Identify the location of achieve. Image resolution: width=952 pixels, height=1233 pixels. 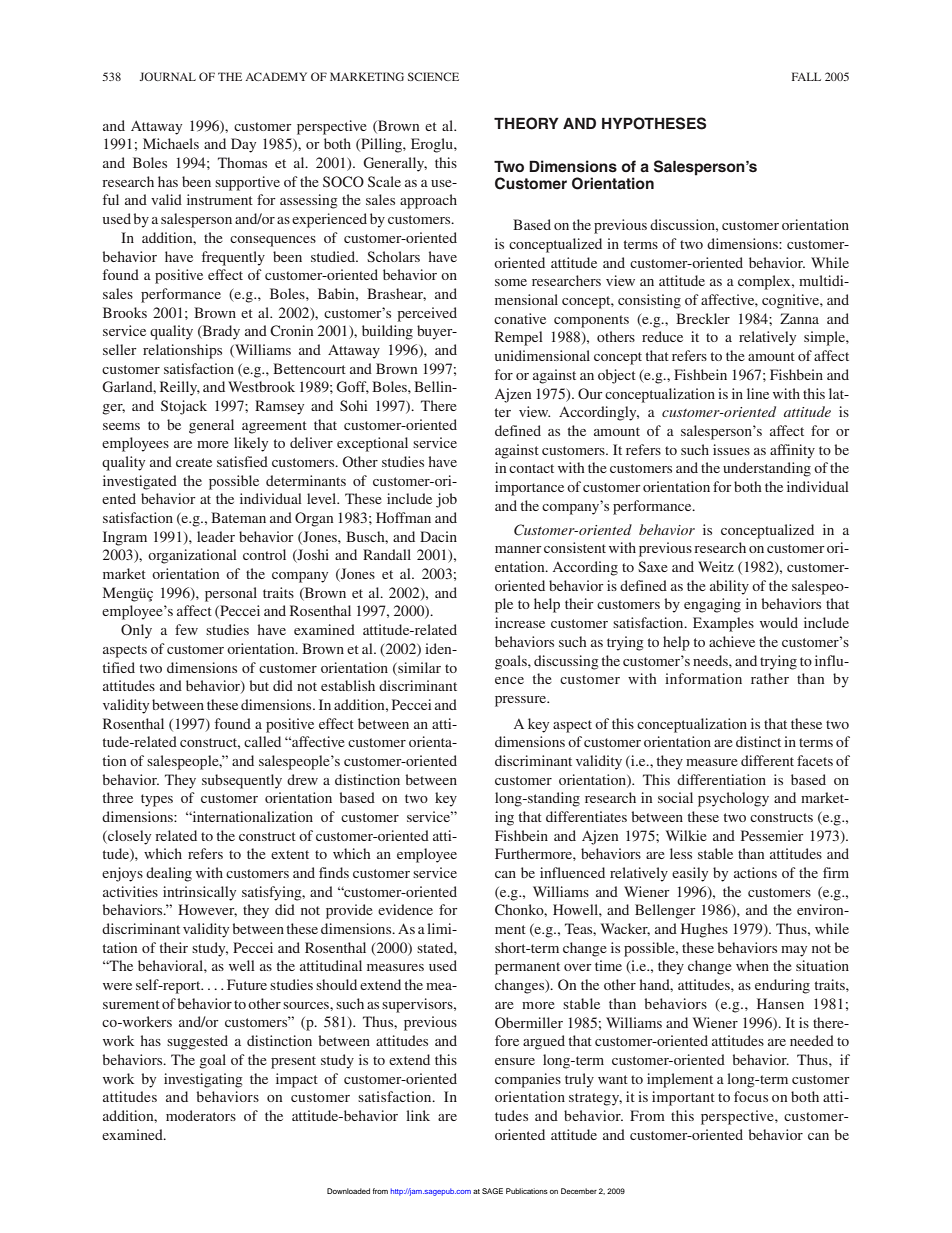
(732, 641).
